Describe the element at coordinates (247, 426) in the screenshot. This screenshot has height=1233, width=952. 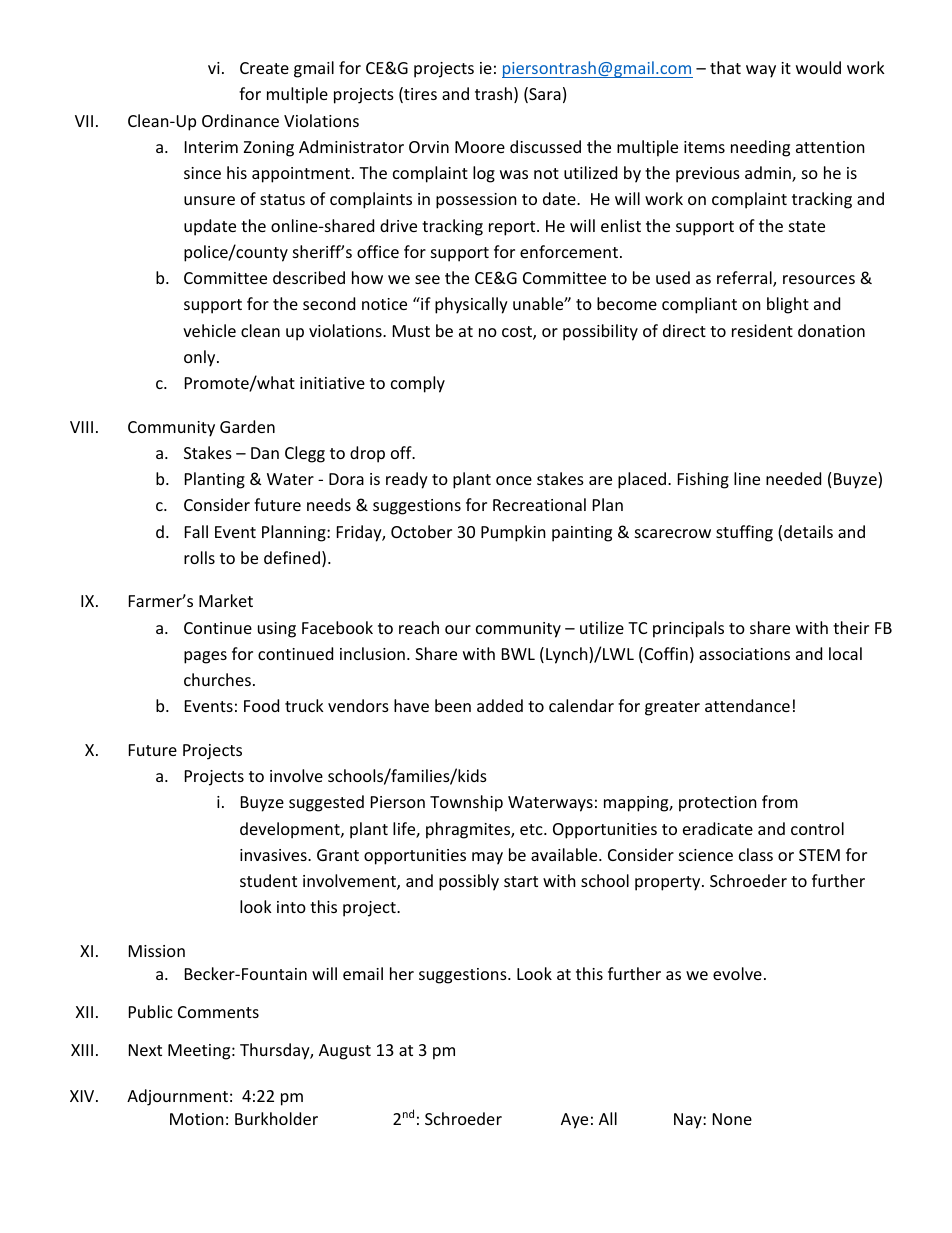
I see `Garden` at that location.
